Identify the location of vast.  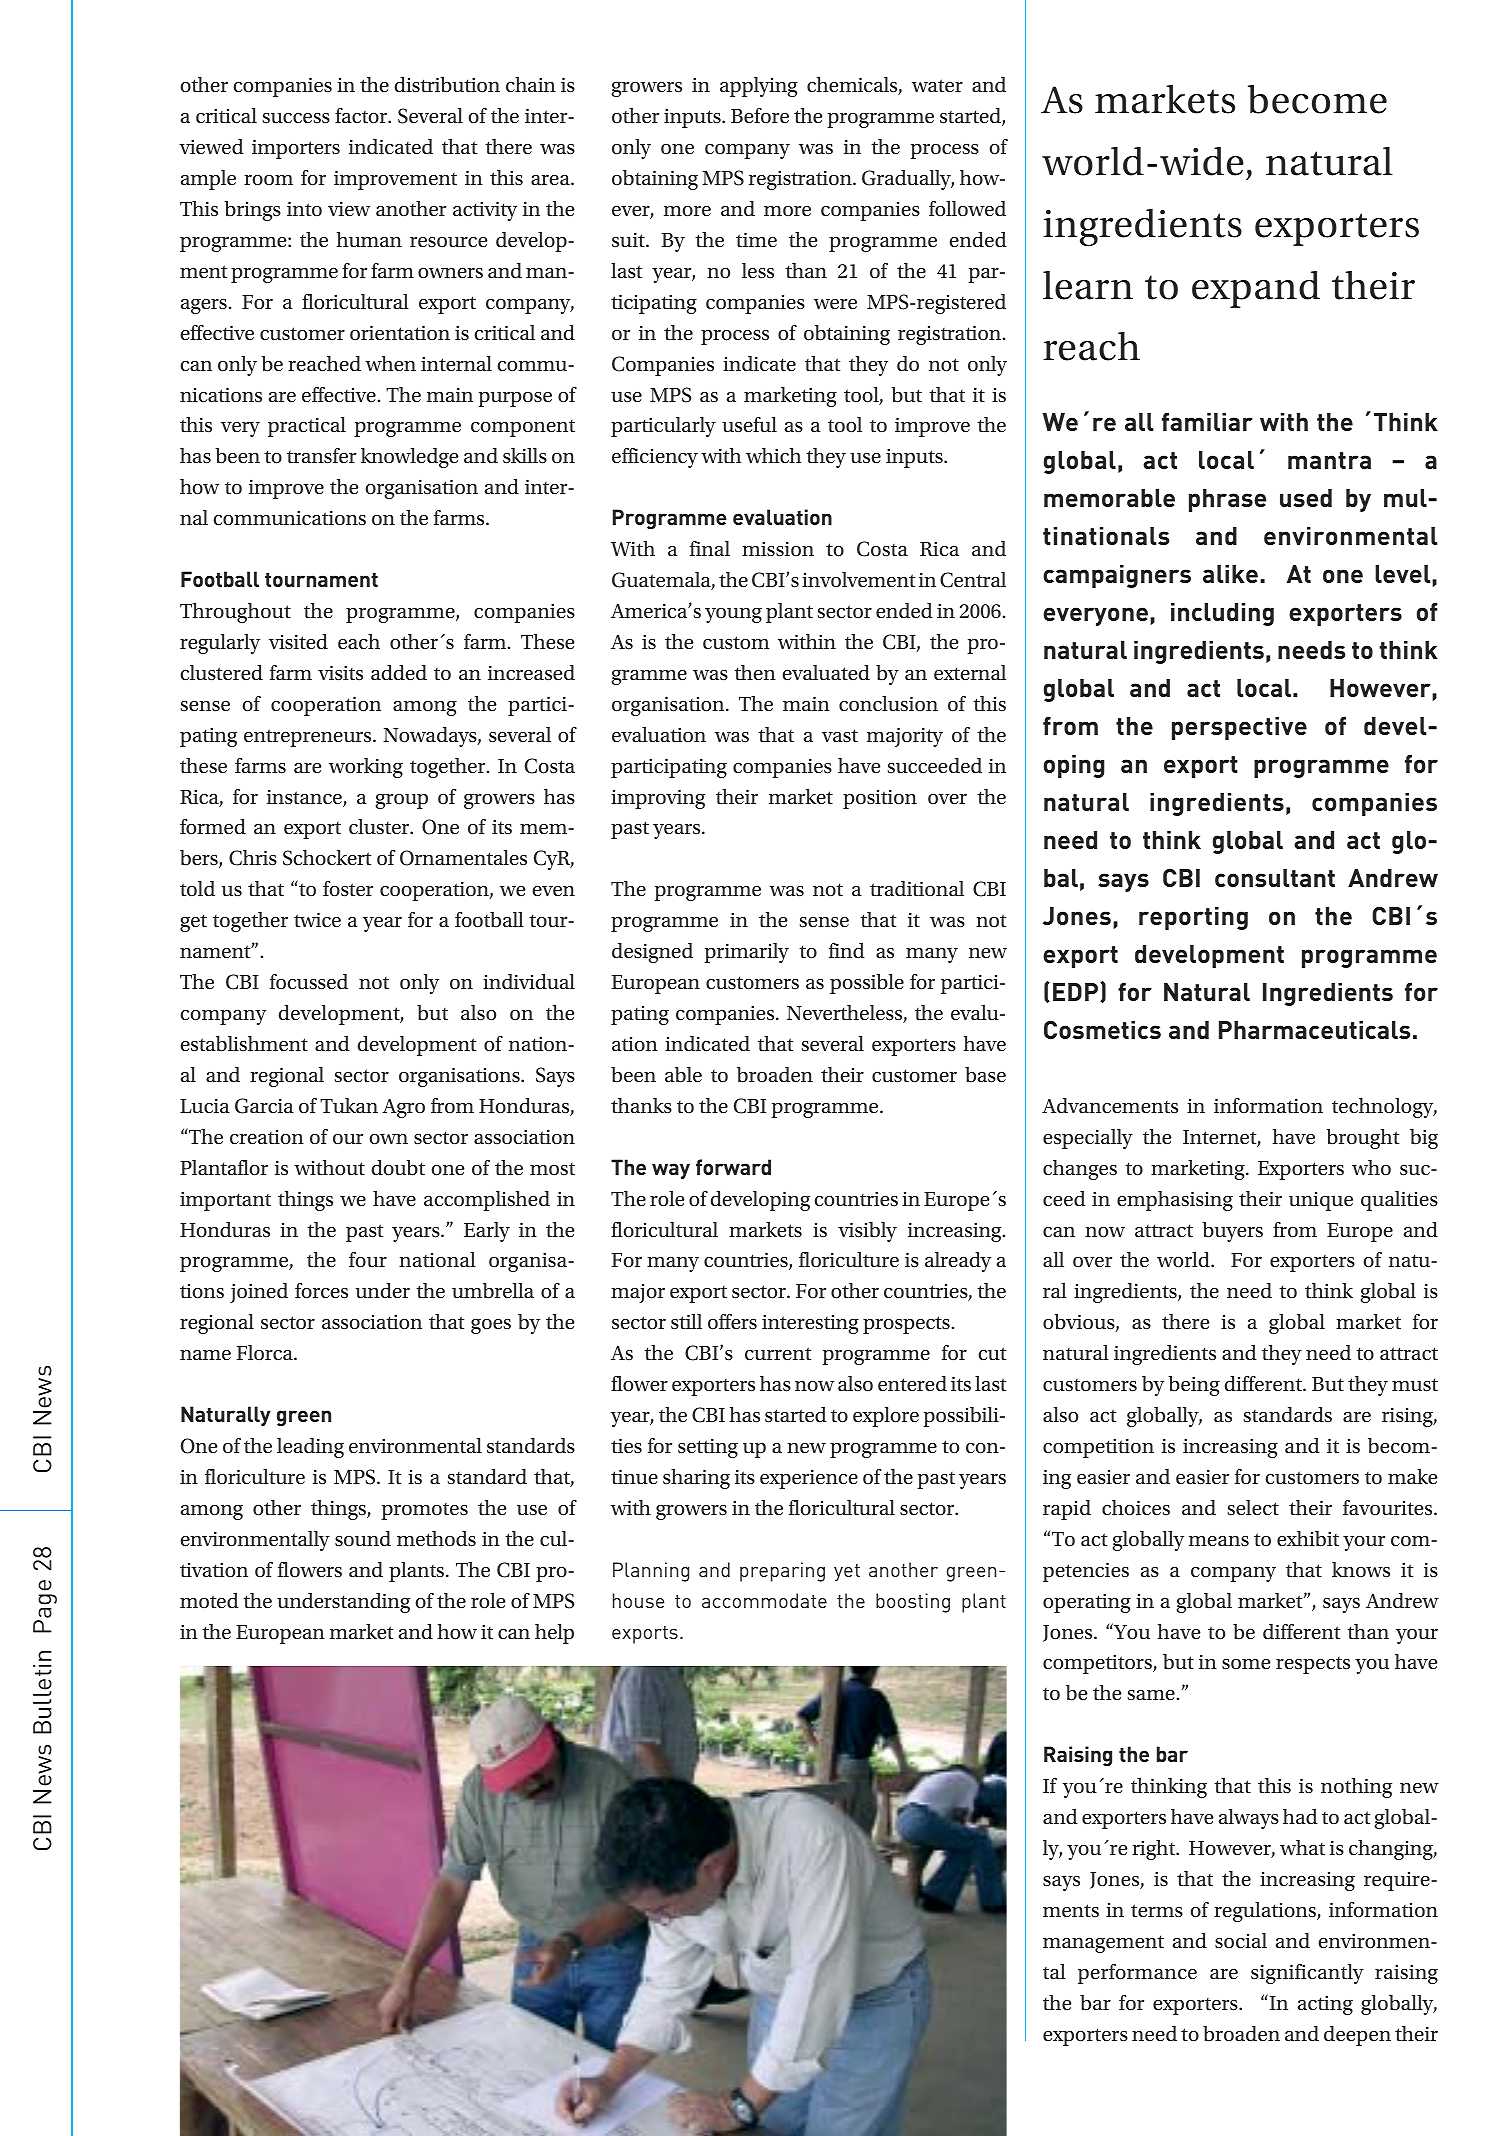
(840, 736).
